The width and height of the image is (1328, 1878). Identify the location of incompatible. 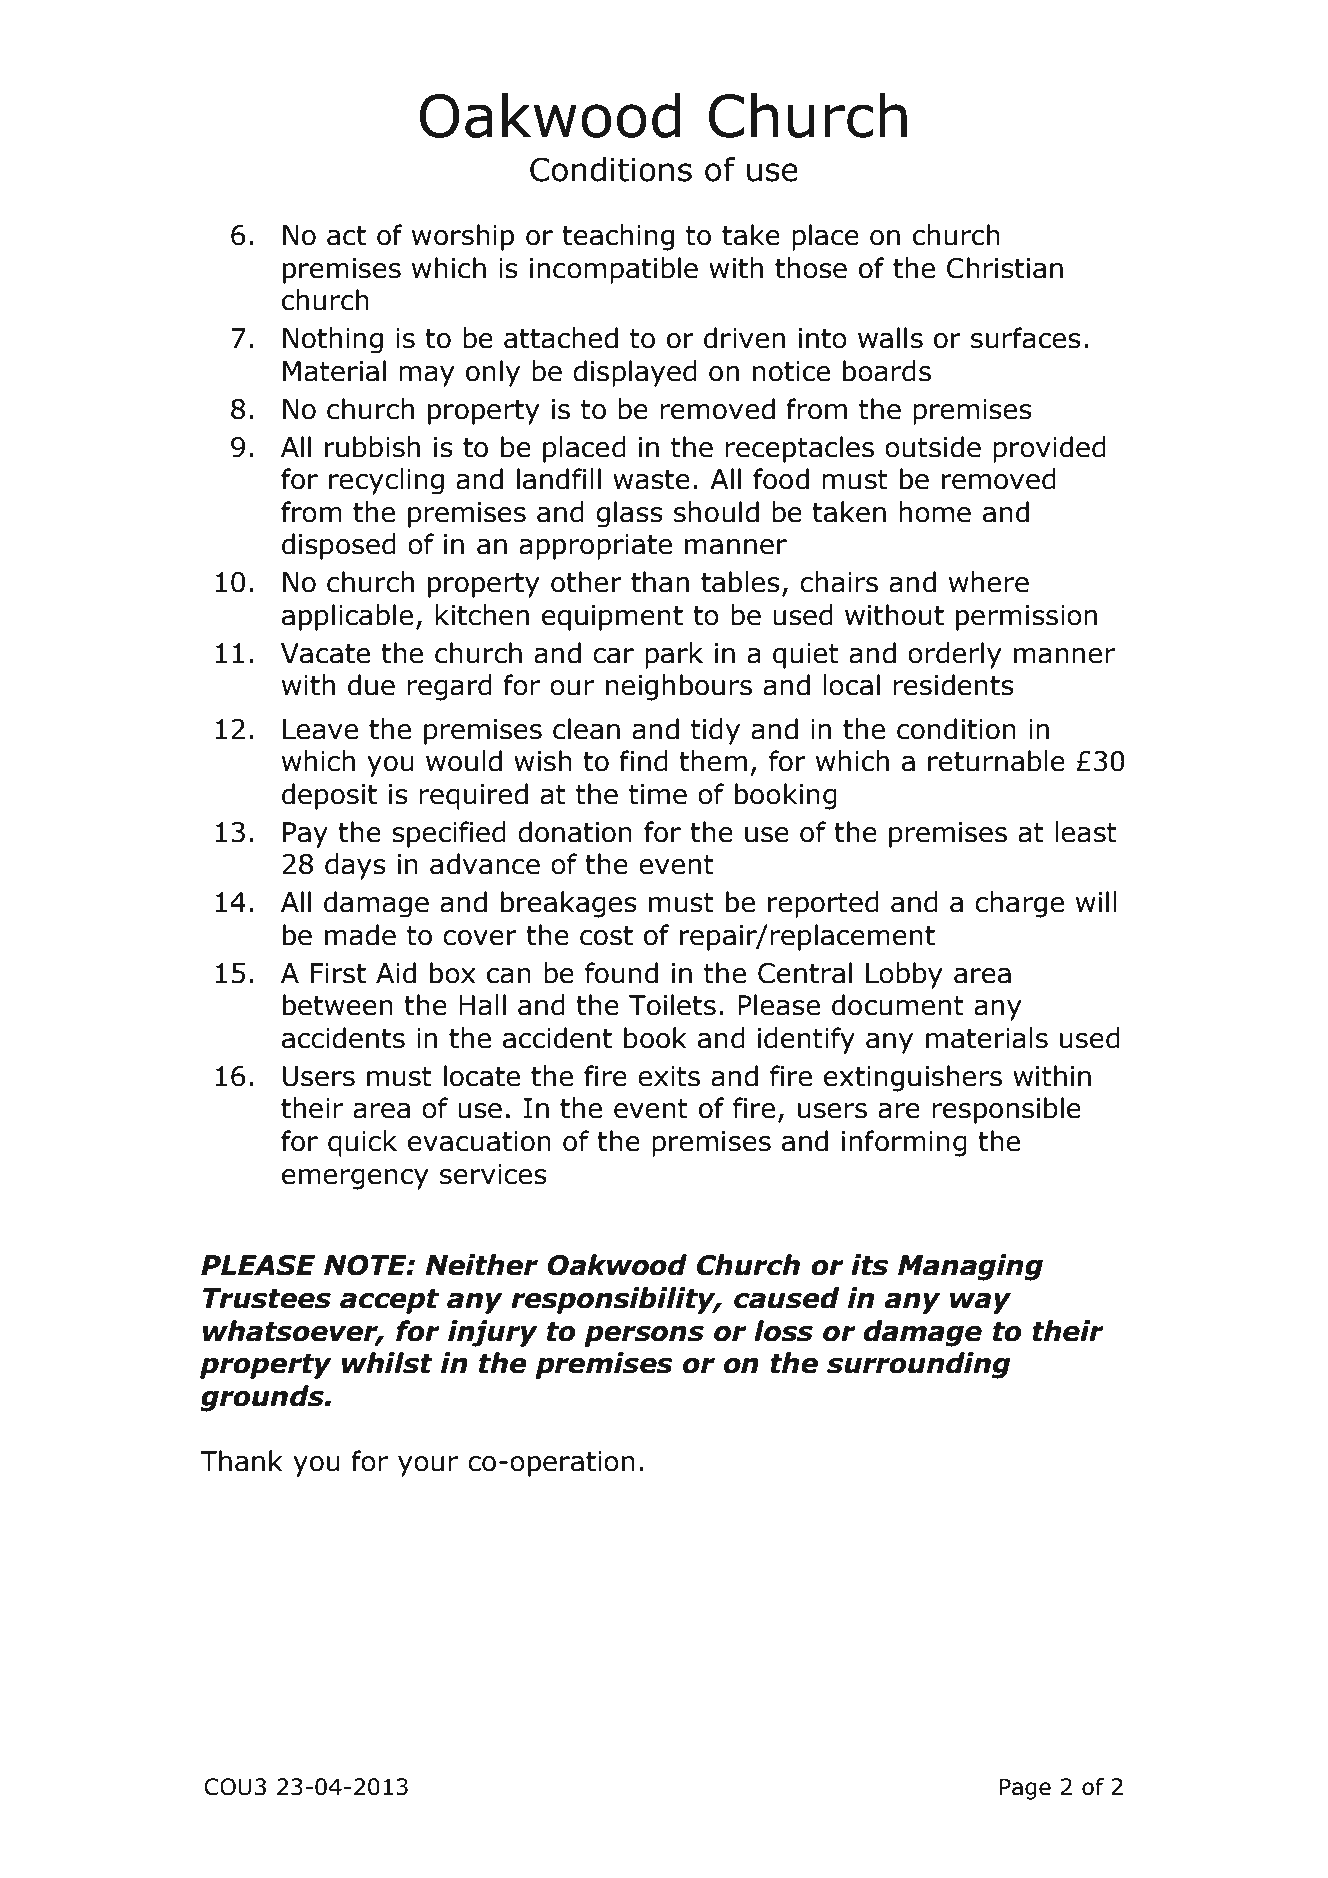
(614, 270).
